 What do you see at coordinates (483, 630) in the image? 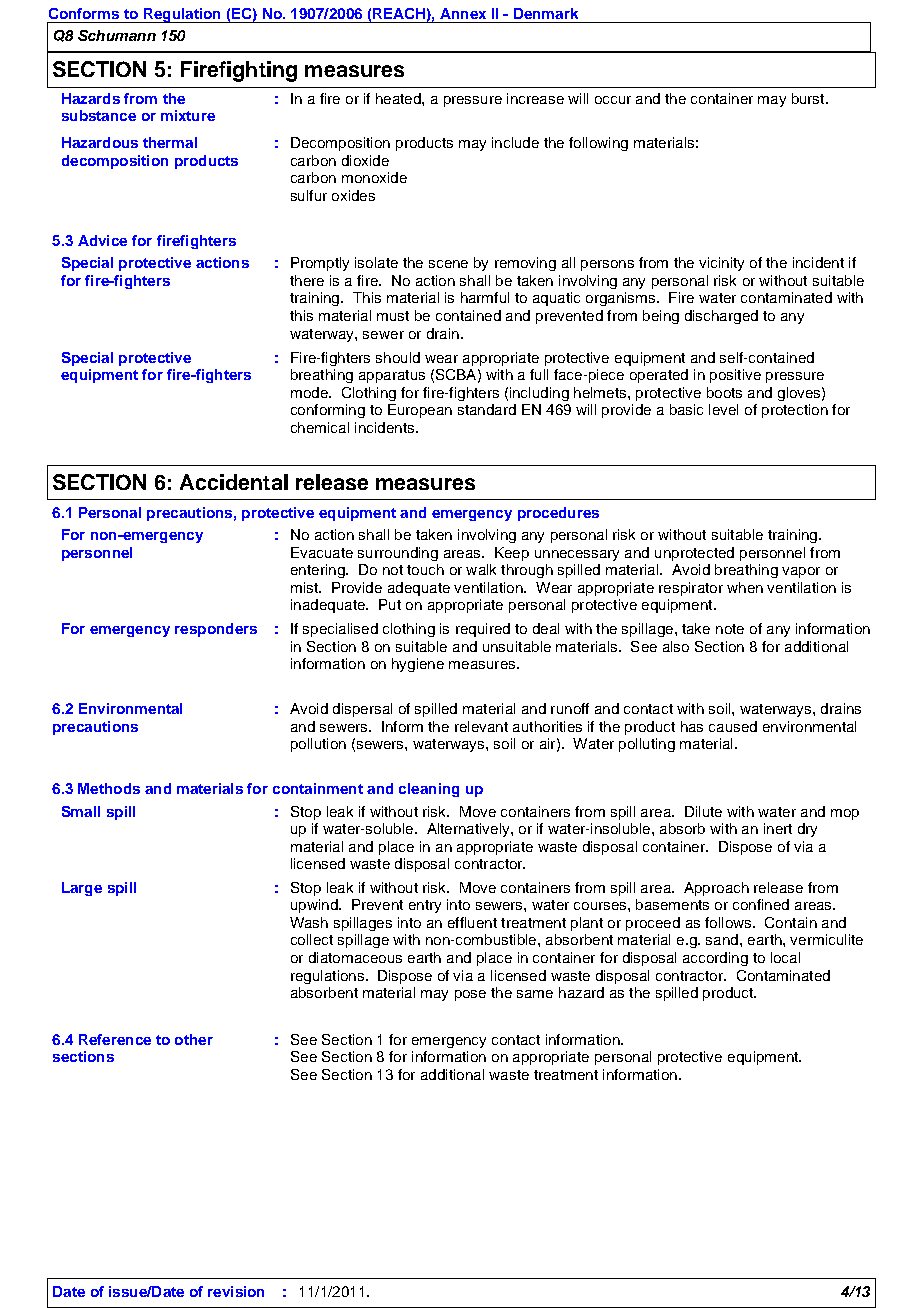
I see `required` at bounding box center [483, 630].
